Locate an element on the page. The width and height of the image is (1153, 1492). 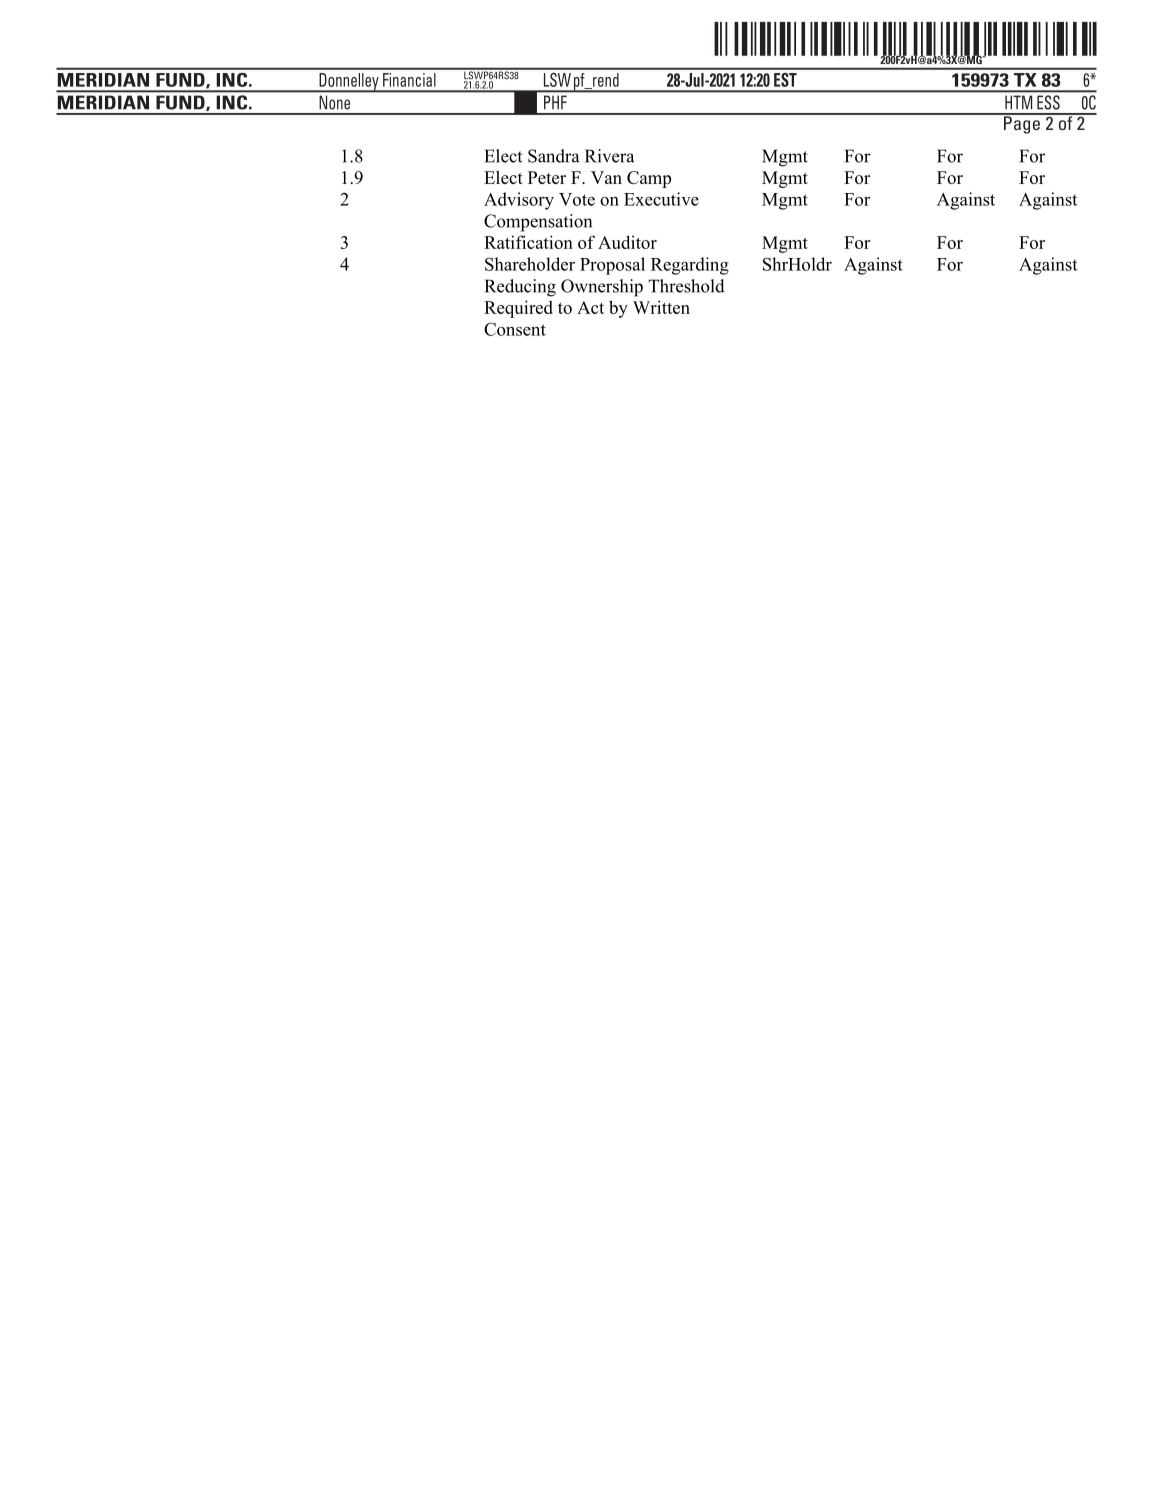
Page is located at coordinates (1022, 124).
